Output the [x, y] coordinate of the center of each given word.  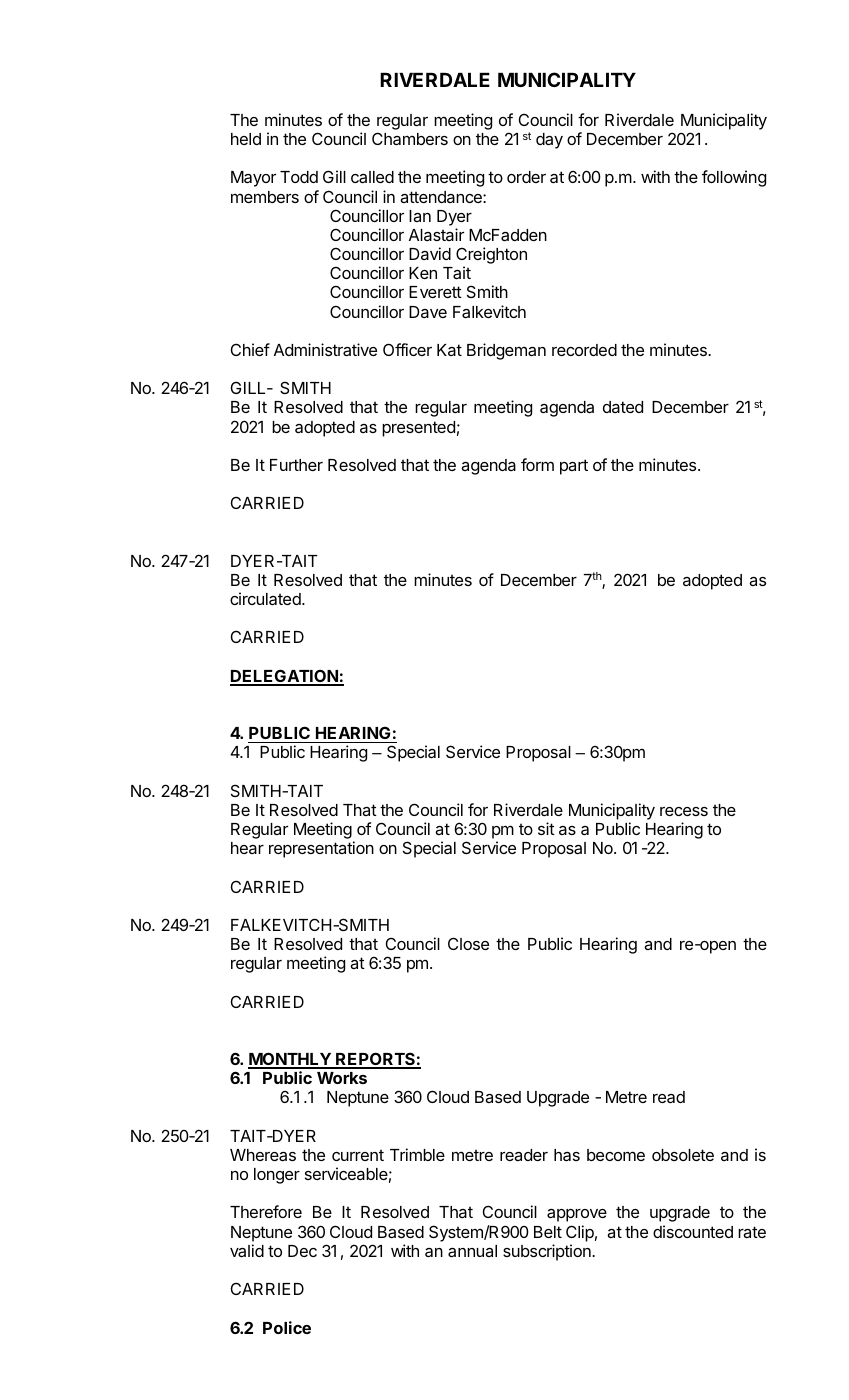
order [526, 177]
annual [472, 1251]
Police [287, 1327]
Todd [299, 177]
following [734, 178]
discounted [693, 1231]
